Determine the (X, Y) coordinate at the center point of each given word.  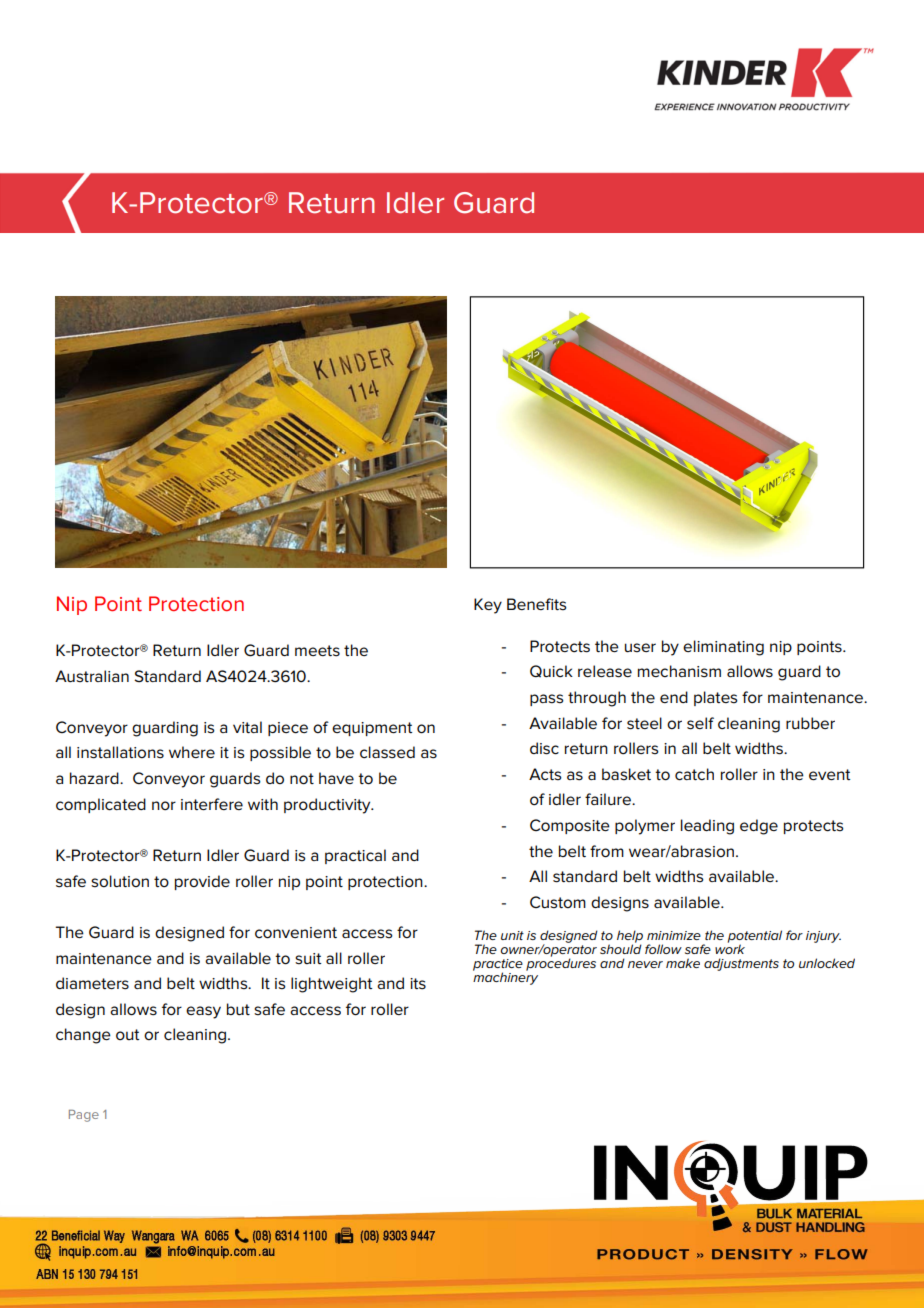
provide (202, 882)
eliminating (723, 648)
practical (355, 856)
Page (84, 1116)
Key (488, 606)
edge (759, 827)
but (238, 1009)
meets (317, 651)
